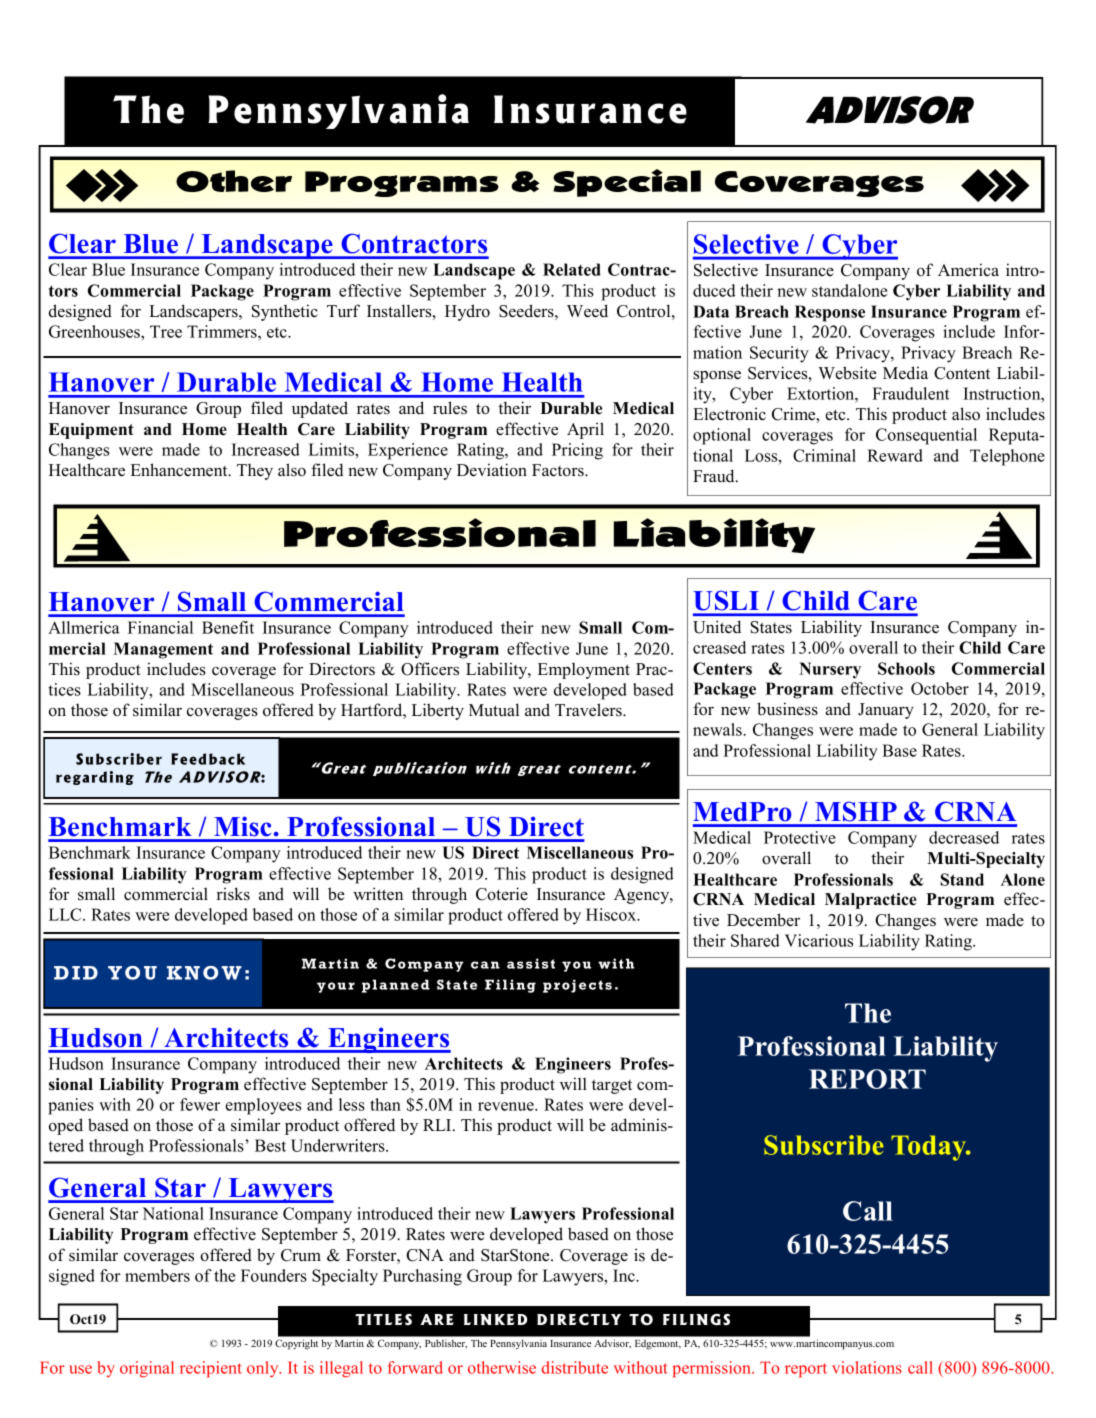  I want to click on recipient, so click(211, 1369).
